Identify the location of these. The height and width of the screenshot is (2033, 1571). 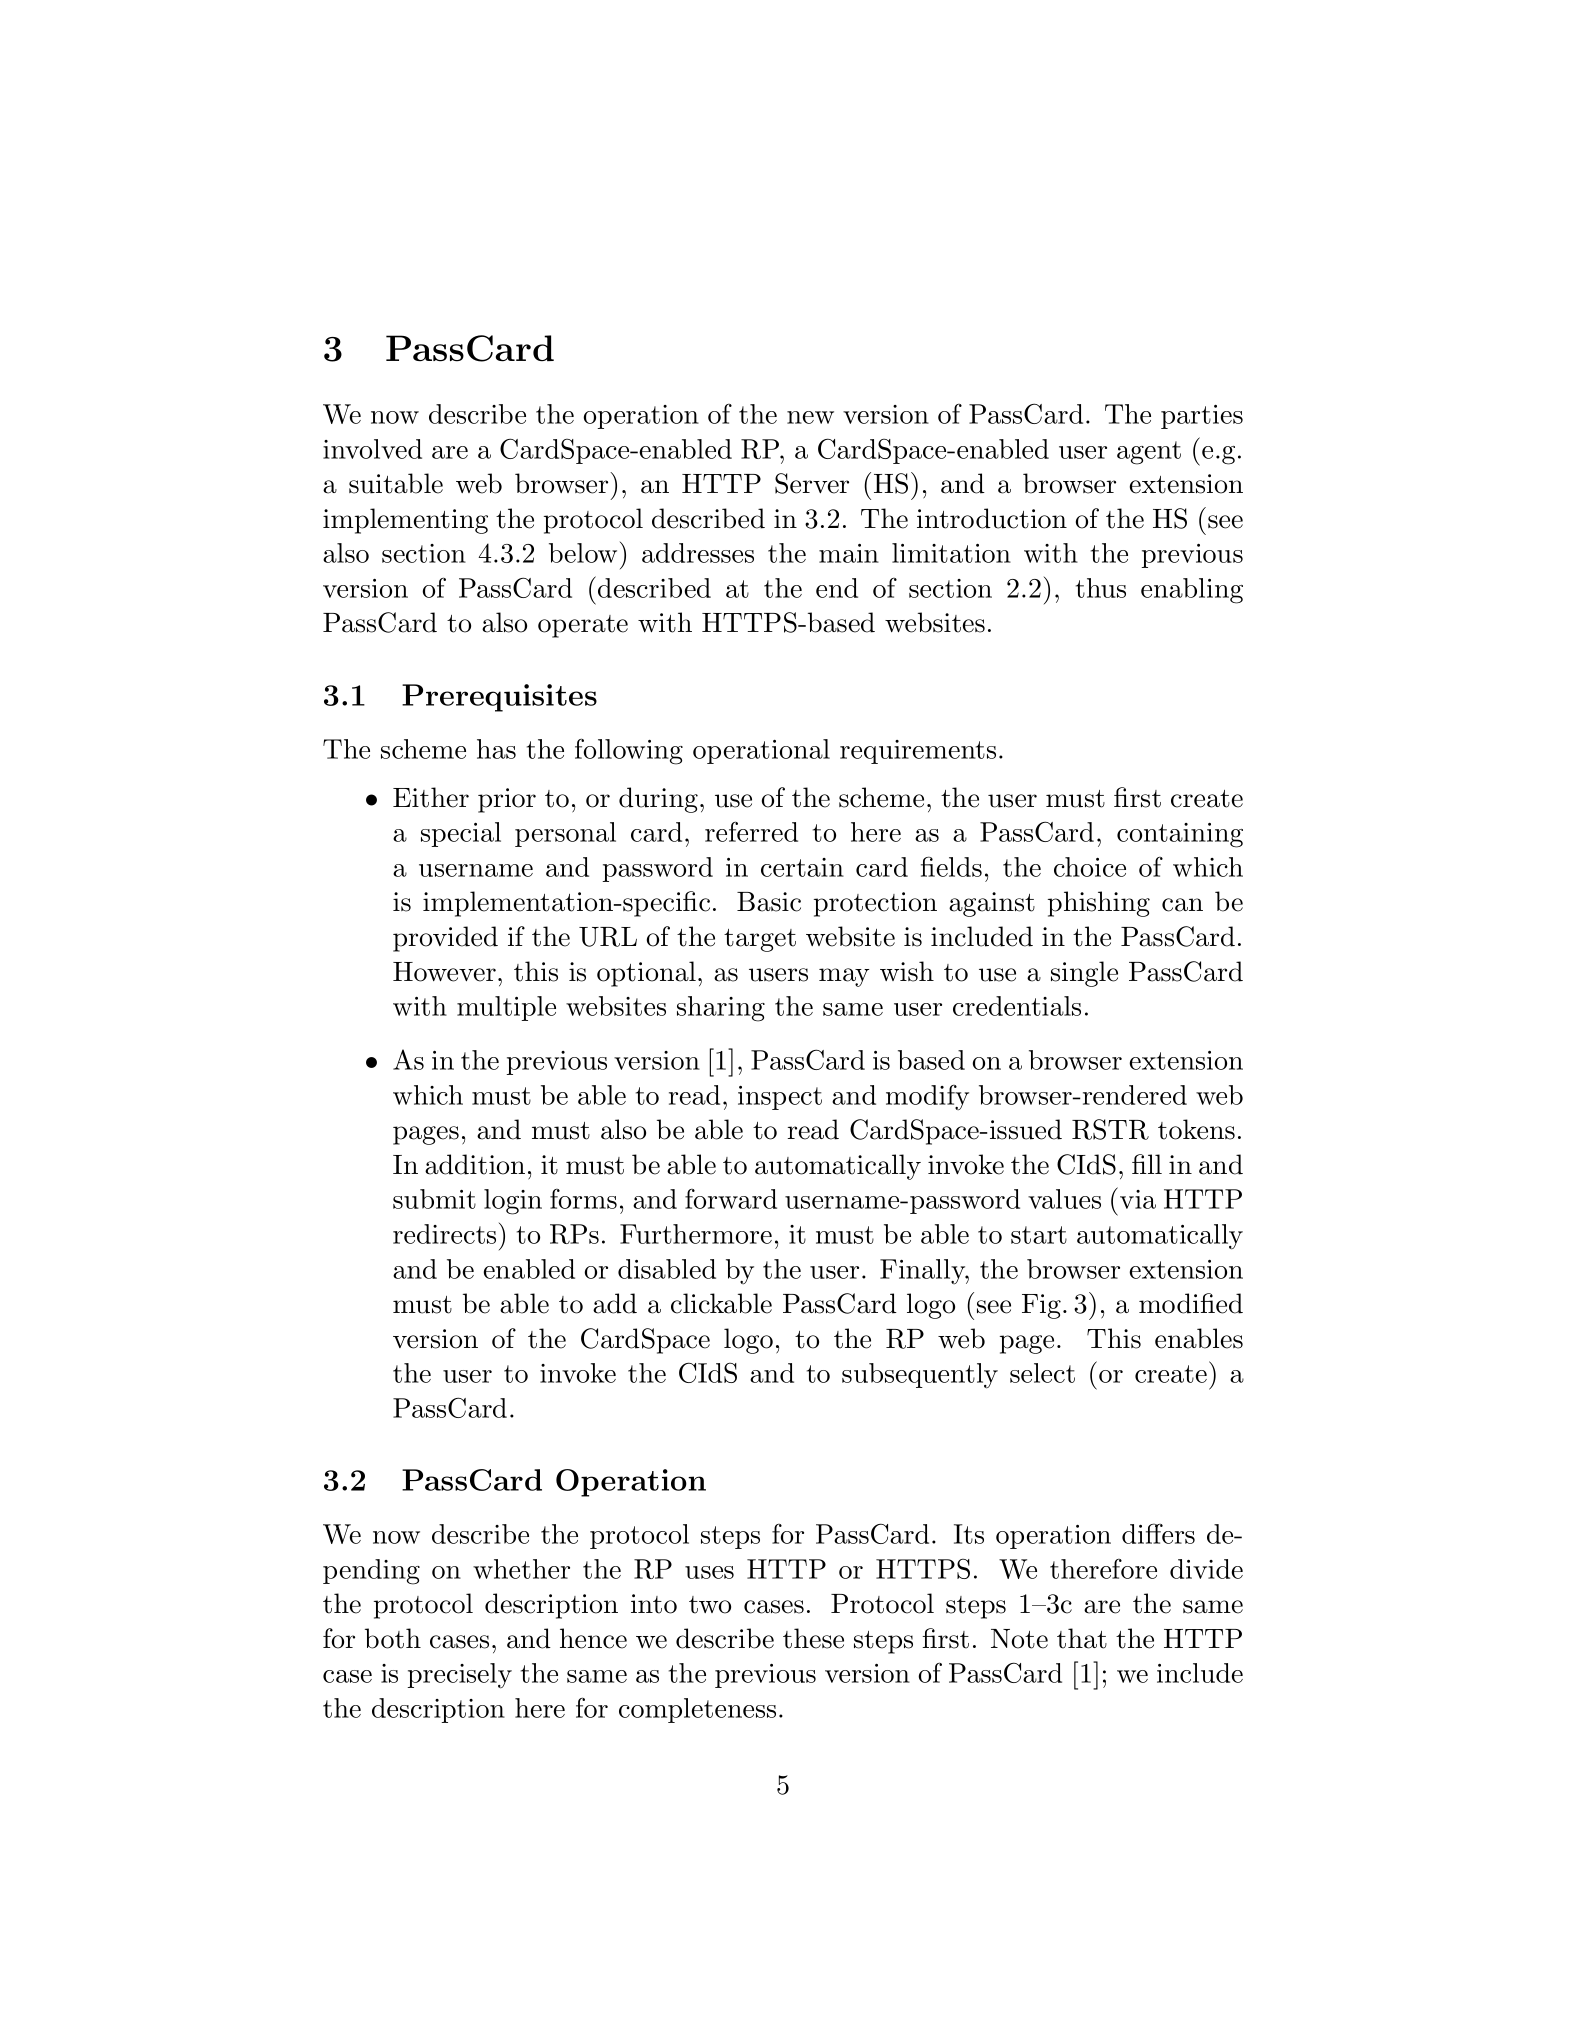
(813, 1638).
